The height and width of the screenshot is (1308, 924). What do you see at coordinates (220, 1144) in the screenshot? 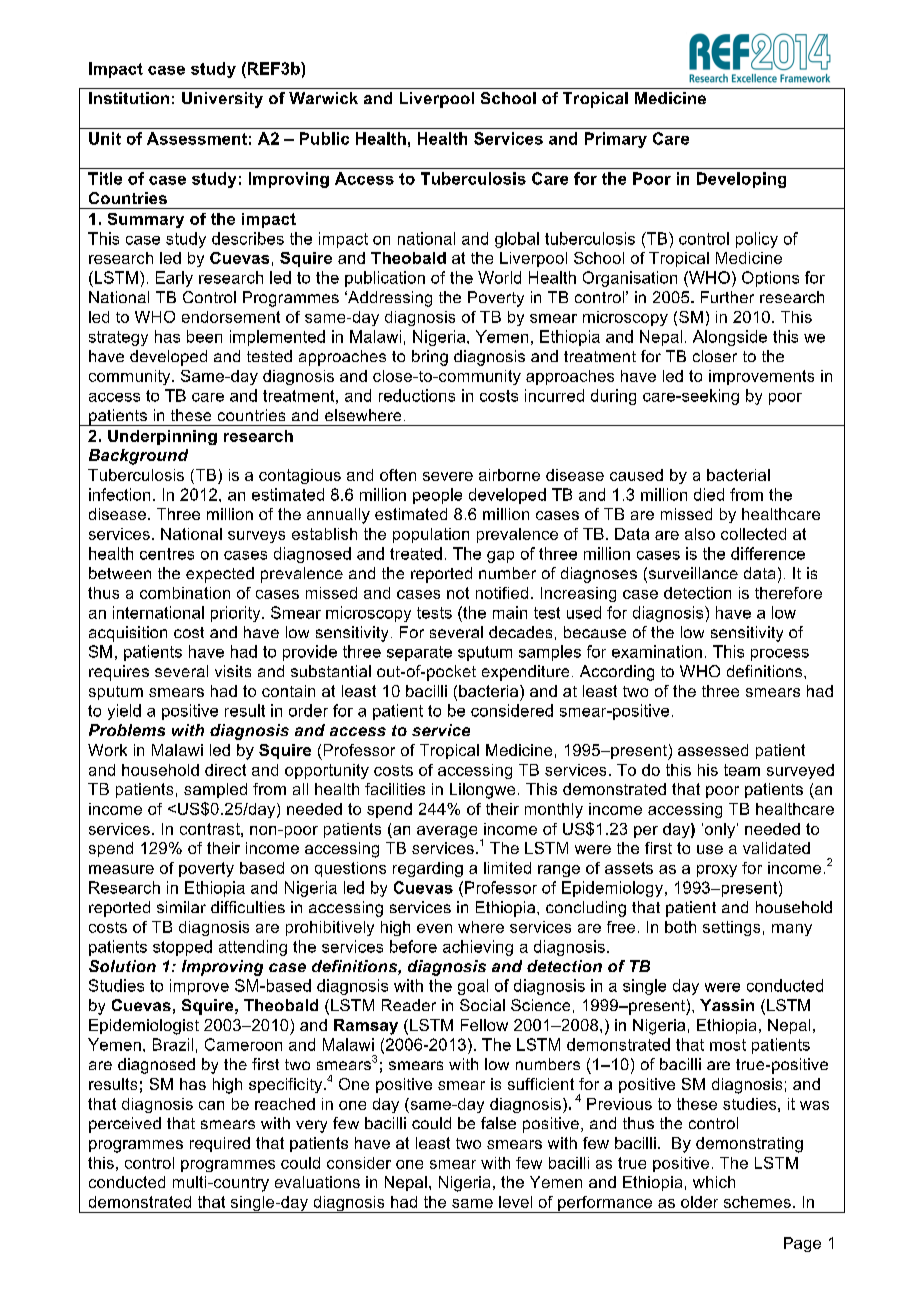
I see `required` at bounding box center [220, 1144].
